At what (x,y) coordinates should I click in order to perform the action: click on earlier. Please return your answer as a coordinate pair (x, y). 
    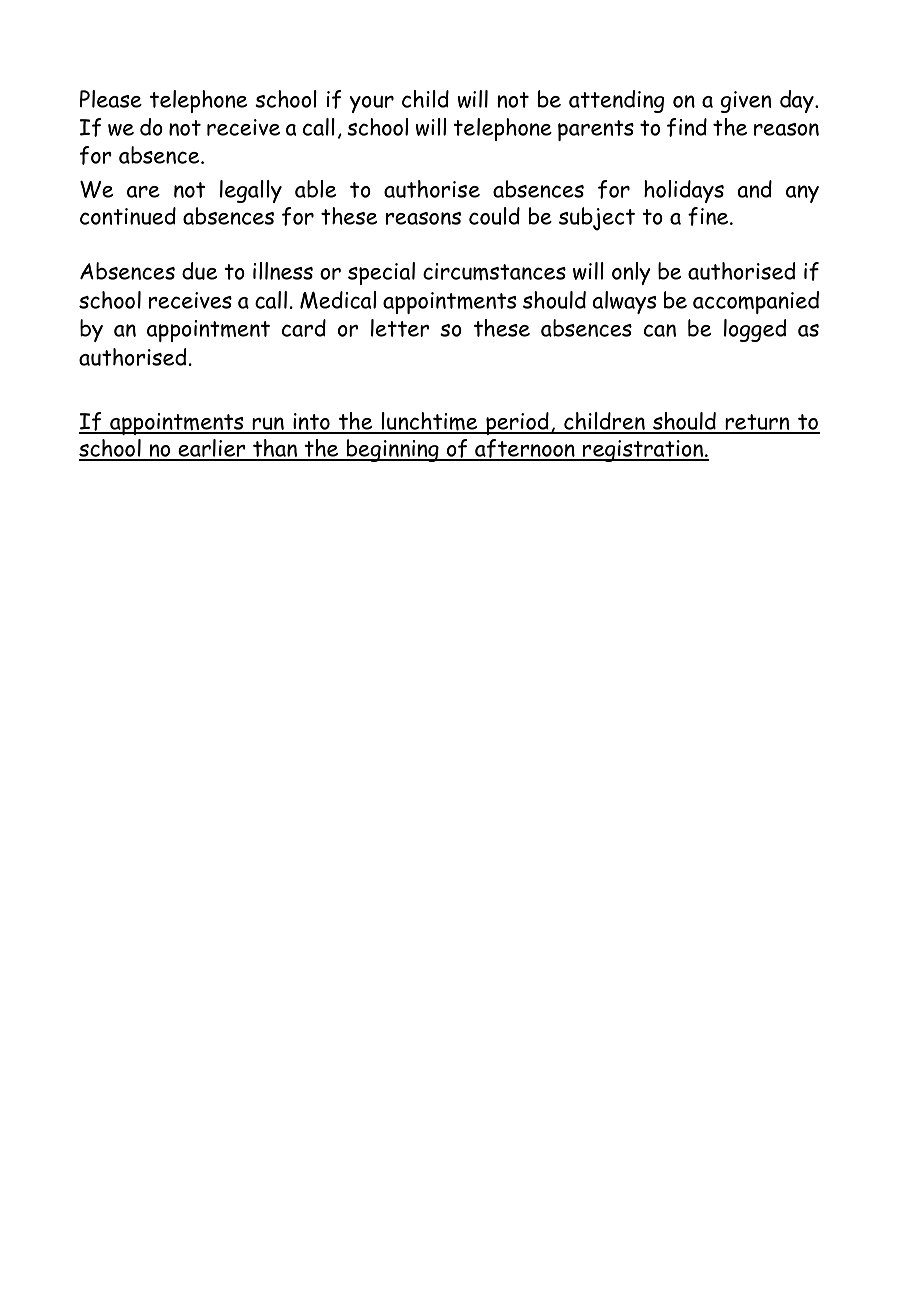
    Looking at the image, I should click on (212, 449).
